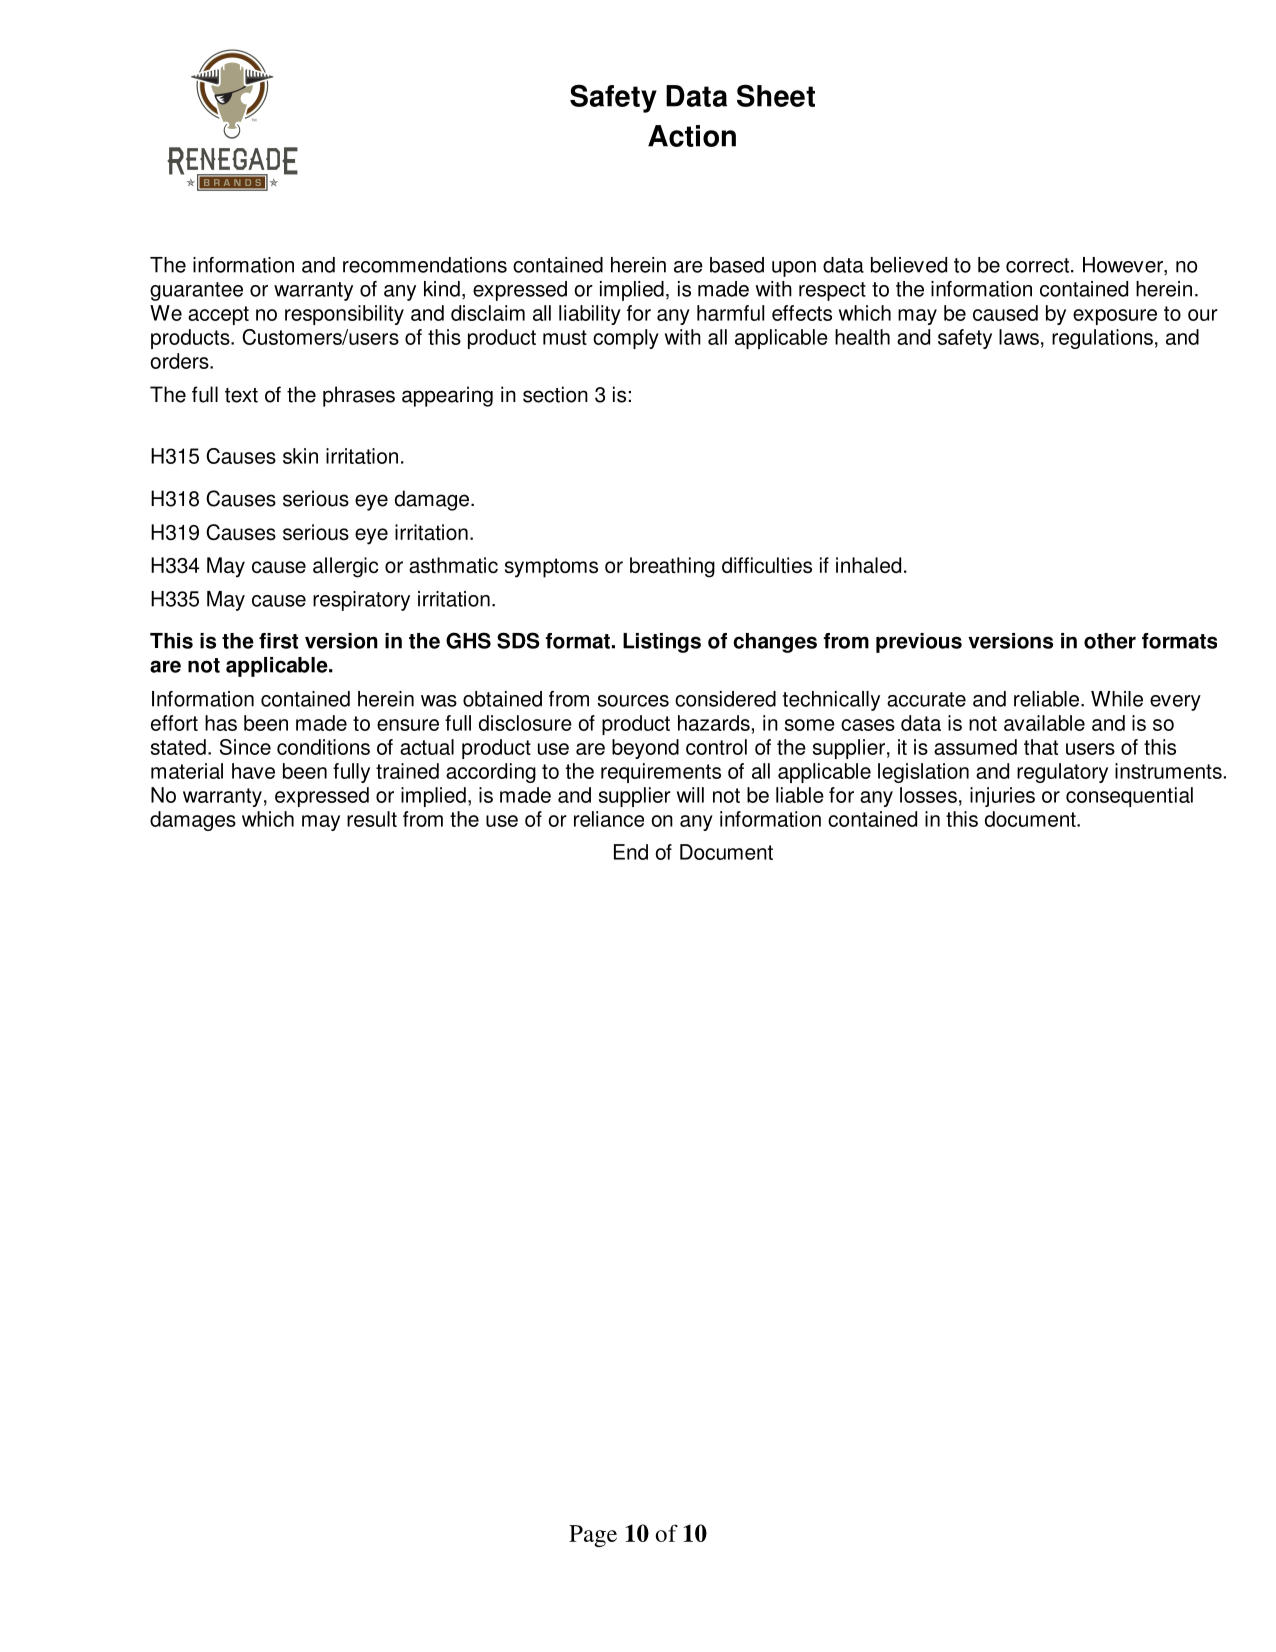 This screenshot has height=1652, width=1276. What do you see at coordinates (593, 1536) in the screenshot?
I see `Page` at bounding box center [593, 1536].
